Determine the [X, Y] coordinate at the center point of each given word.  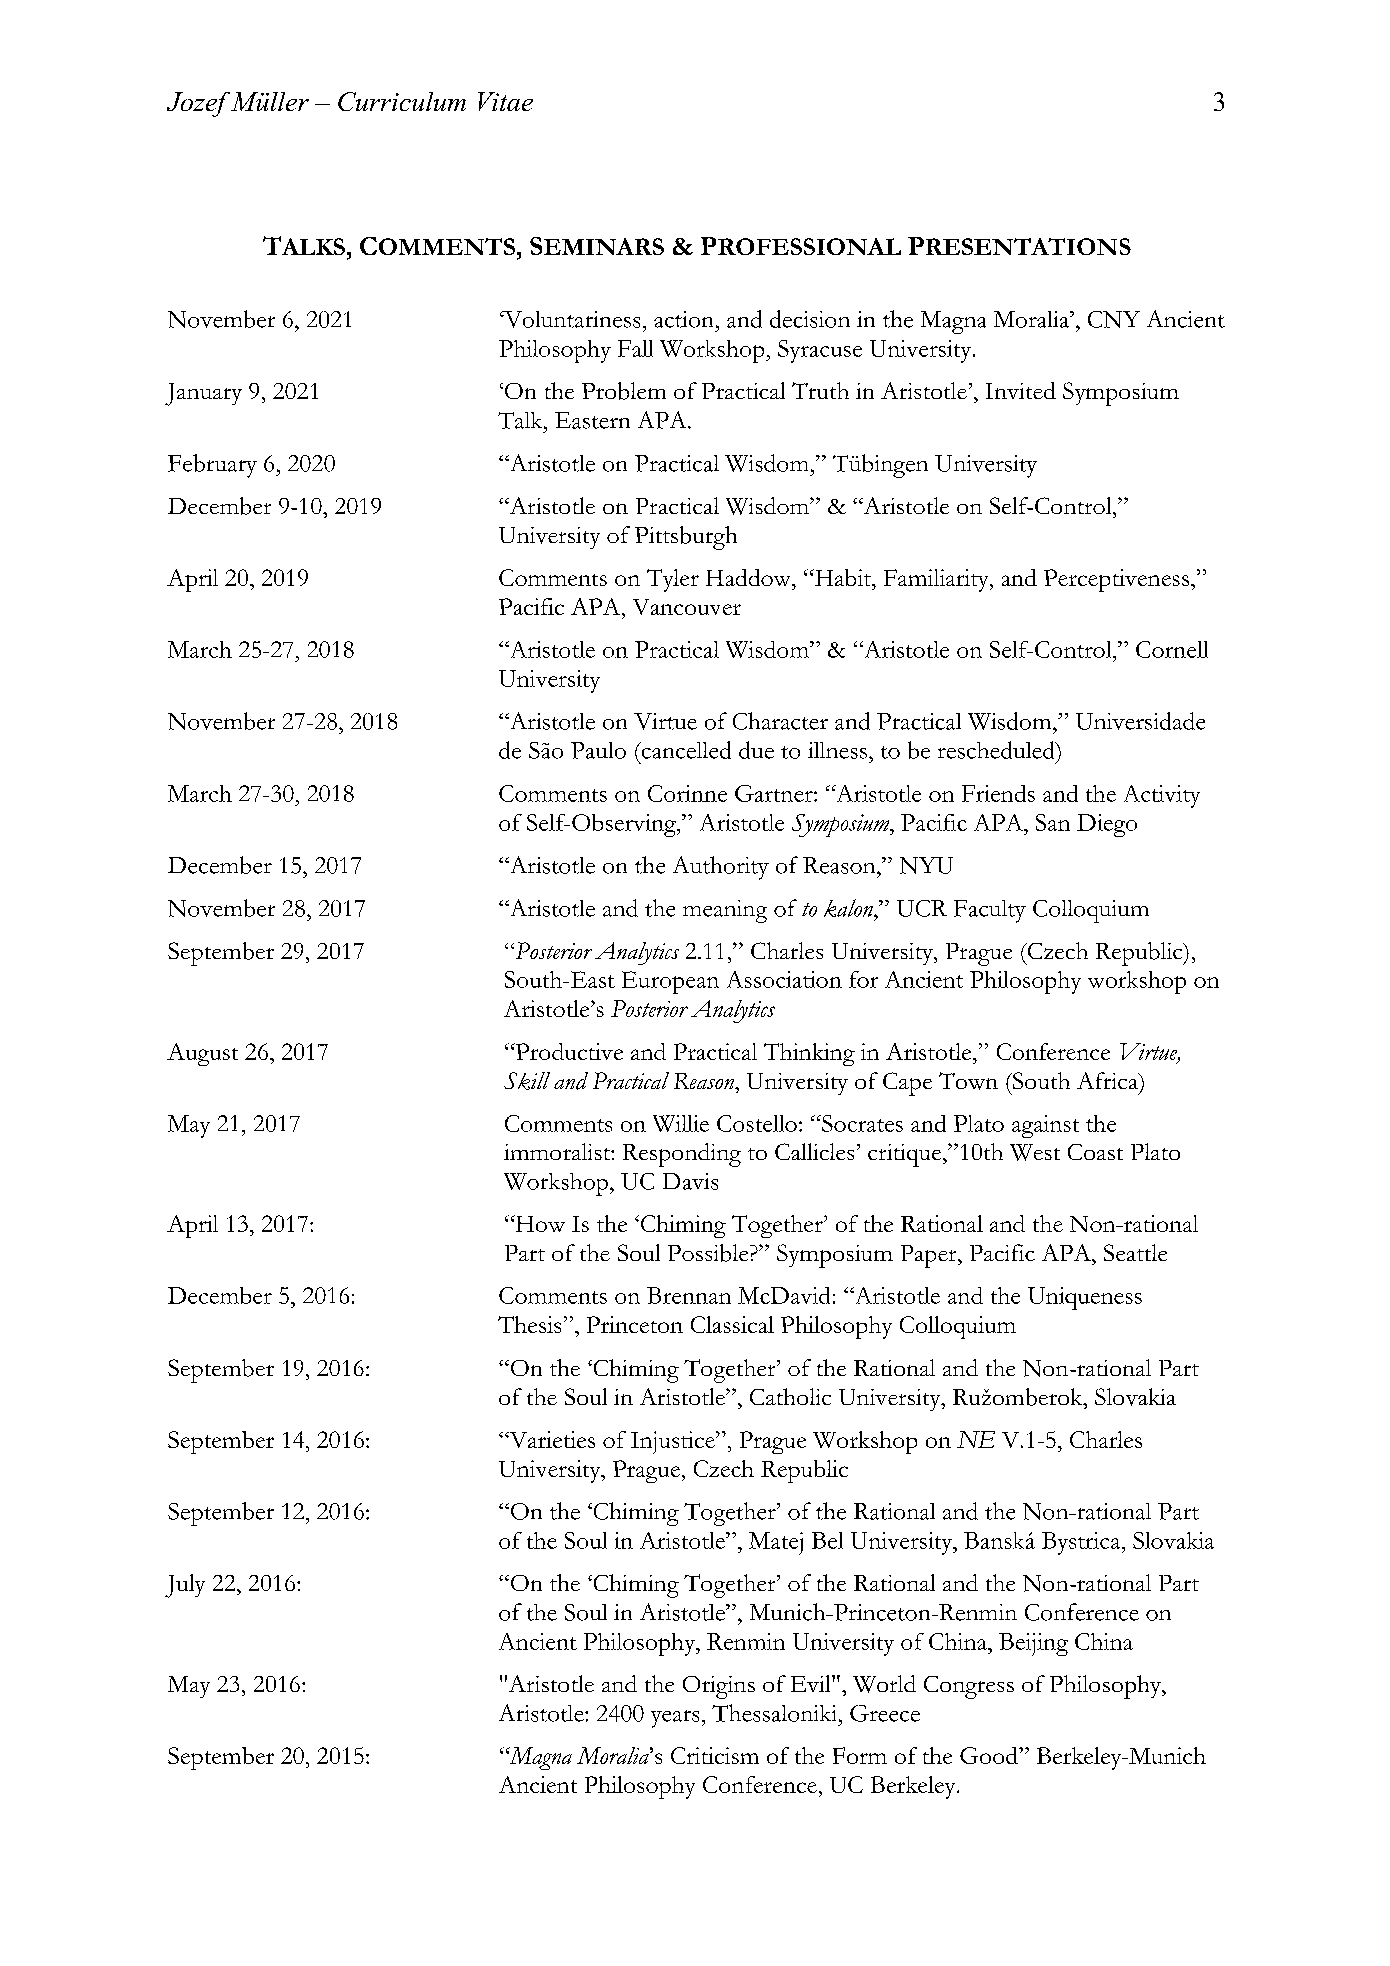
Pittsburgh [686, 538]
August [202, 1054]
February [212, 466]
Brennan [689, 1295]
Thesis [529, 1324]
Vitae [505, 101]
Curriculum [402, 101]
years [675, 1719]
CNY [1114, 319]
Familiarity [937, 580]
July [185, 1586]
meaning [725, 911]
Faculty [990, 911]
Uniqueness [1085, 1298]
